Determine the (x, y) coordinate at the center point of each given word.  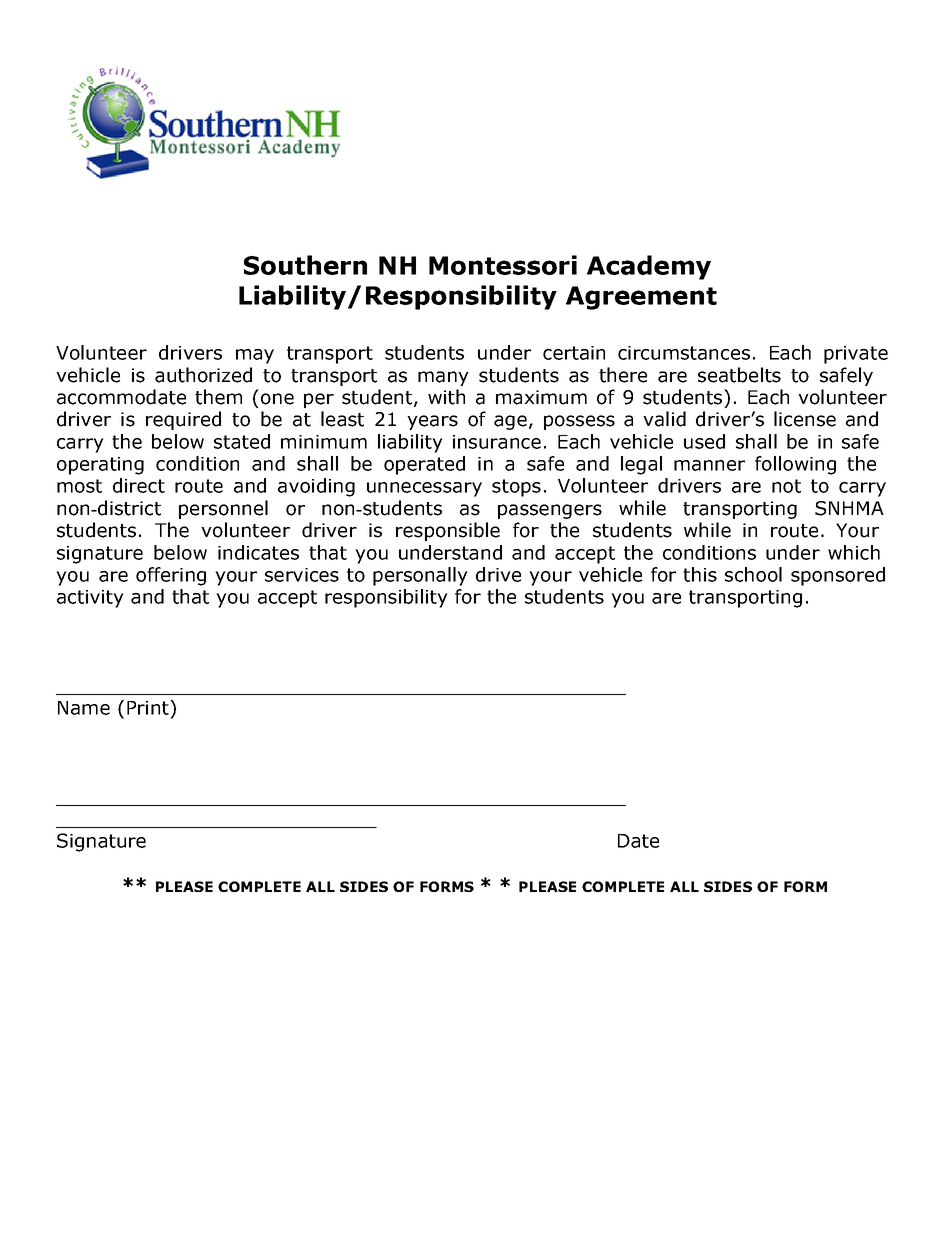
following (795, 465)
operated (424, 465)
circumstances (684, 353)
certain (574, 353)
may (255, 356)
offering (171, 576)
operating (100, 466)
